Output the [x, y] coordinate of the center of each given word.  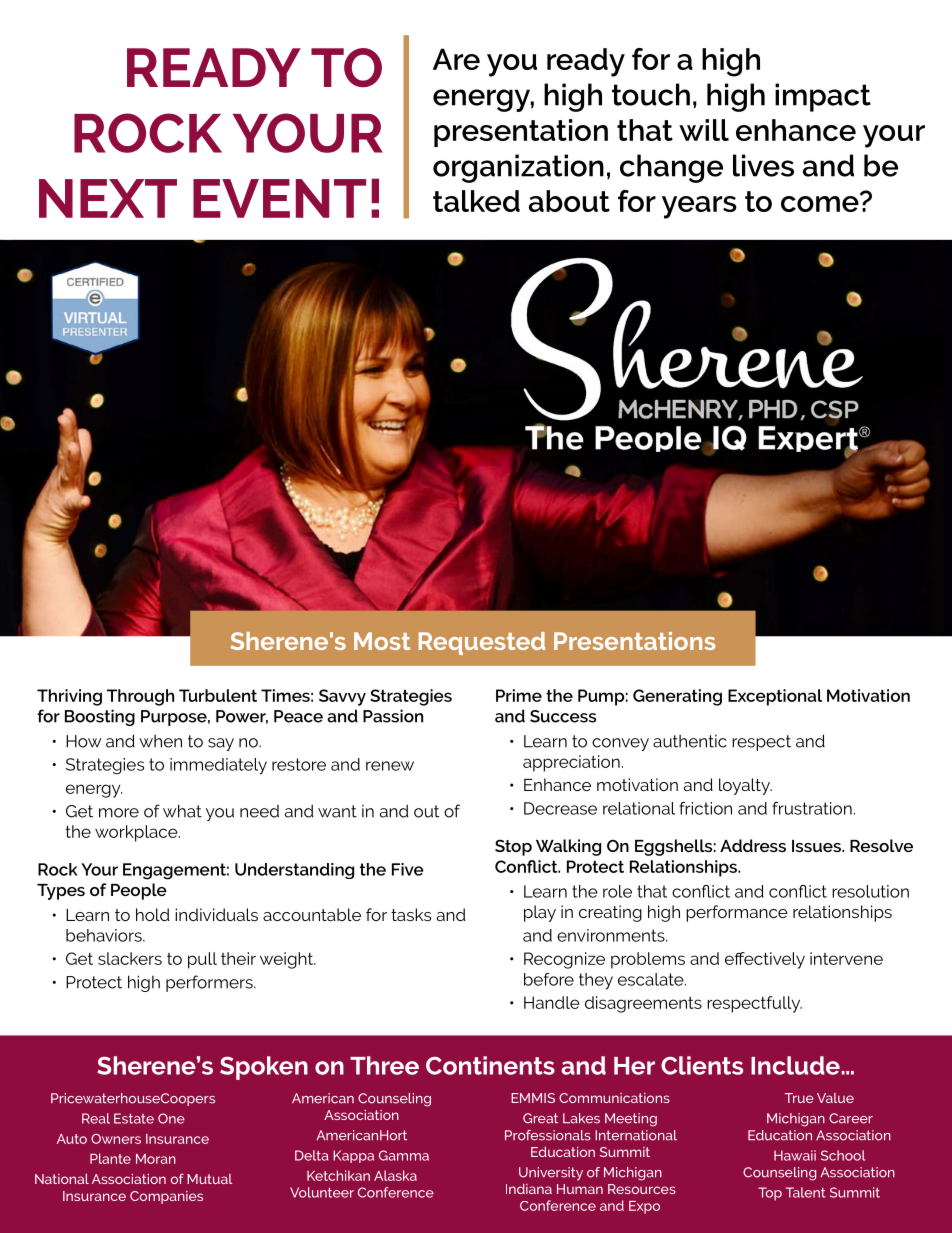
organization [518, 168]
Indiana [529, 1189]
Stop [513, 847]
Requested [482, 643]
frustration [812, 808]
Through [140, 697]
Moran [156, 1159]
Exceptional [775, 697]
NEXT [108, 198]
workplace [137, 833]
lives [763, 165]
